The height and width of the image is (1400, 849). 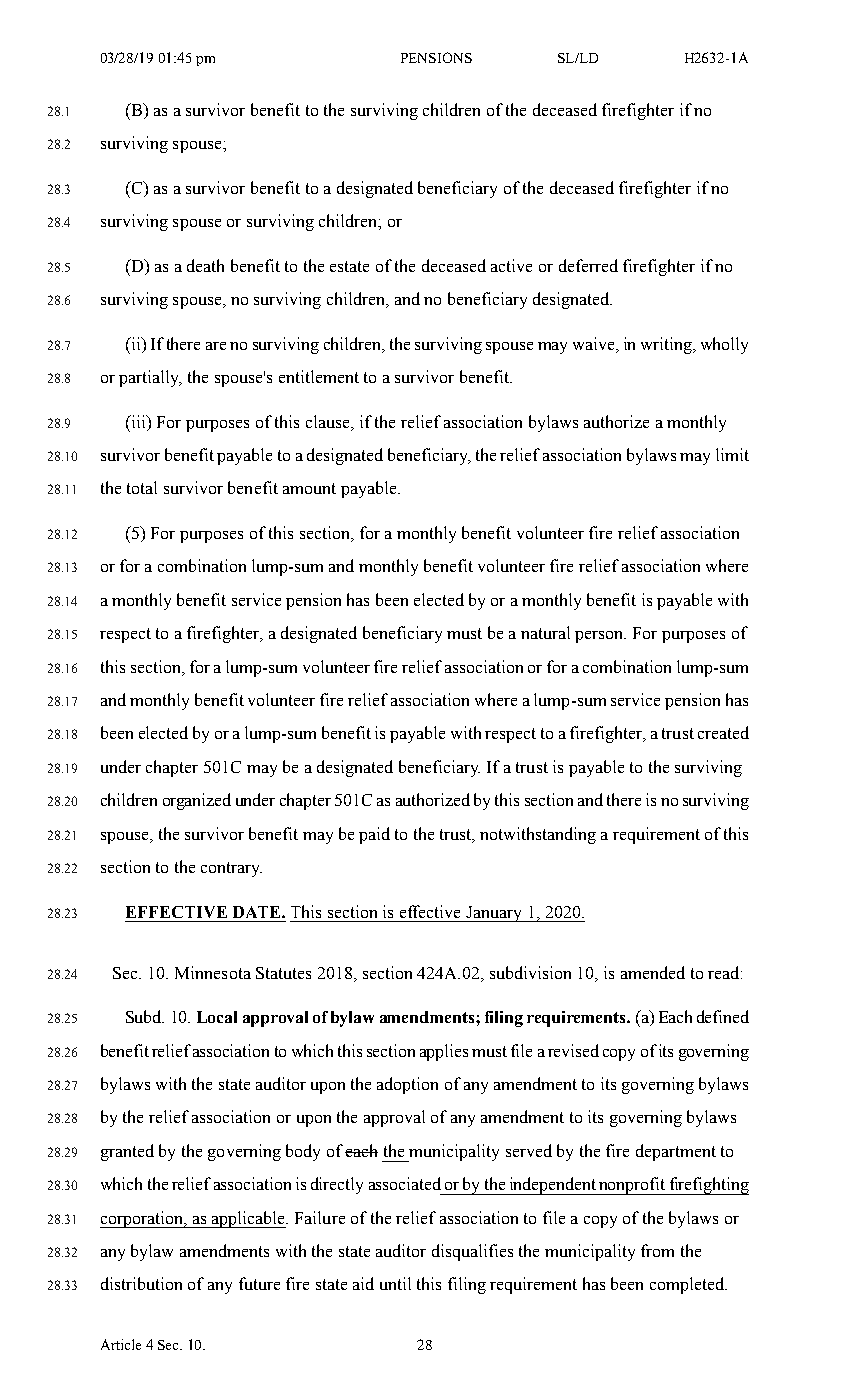 I want to click on applies, so click(x=444, y=1052).
